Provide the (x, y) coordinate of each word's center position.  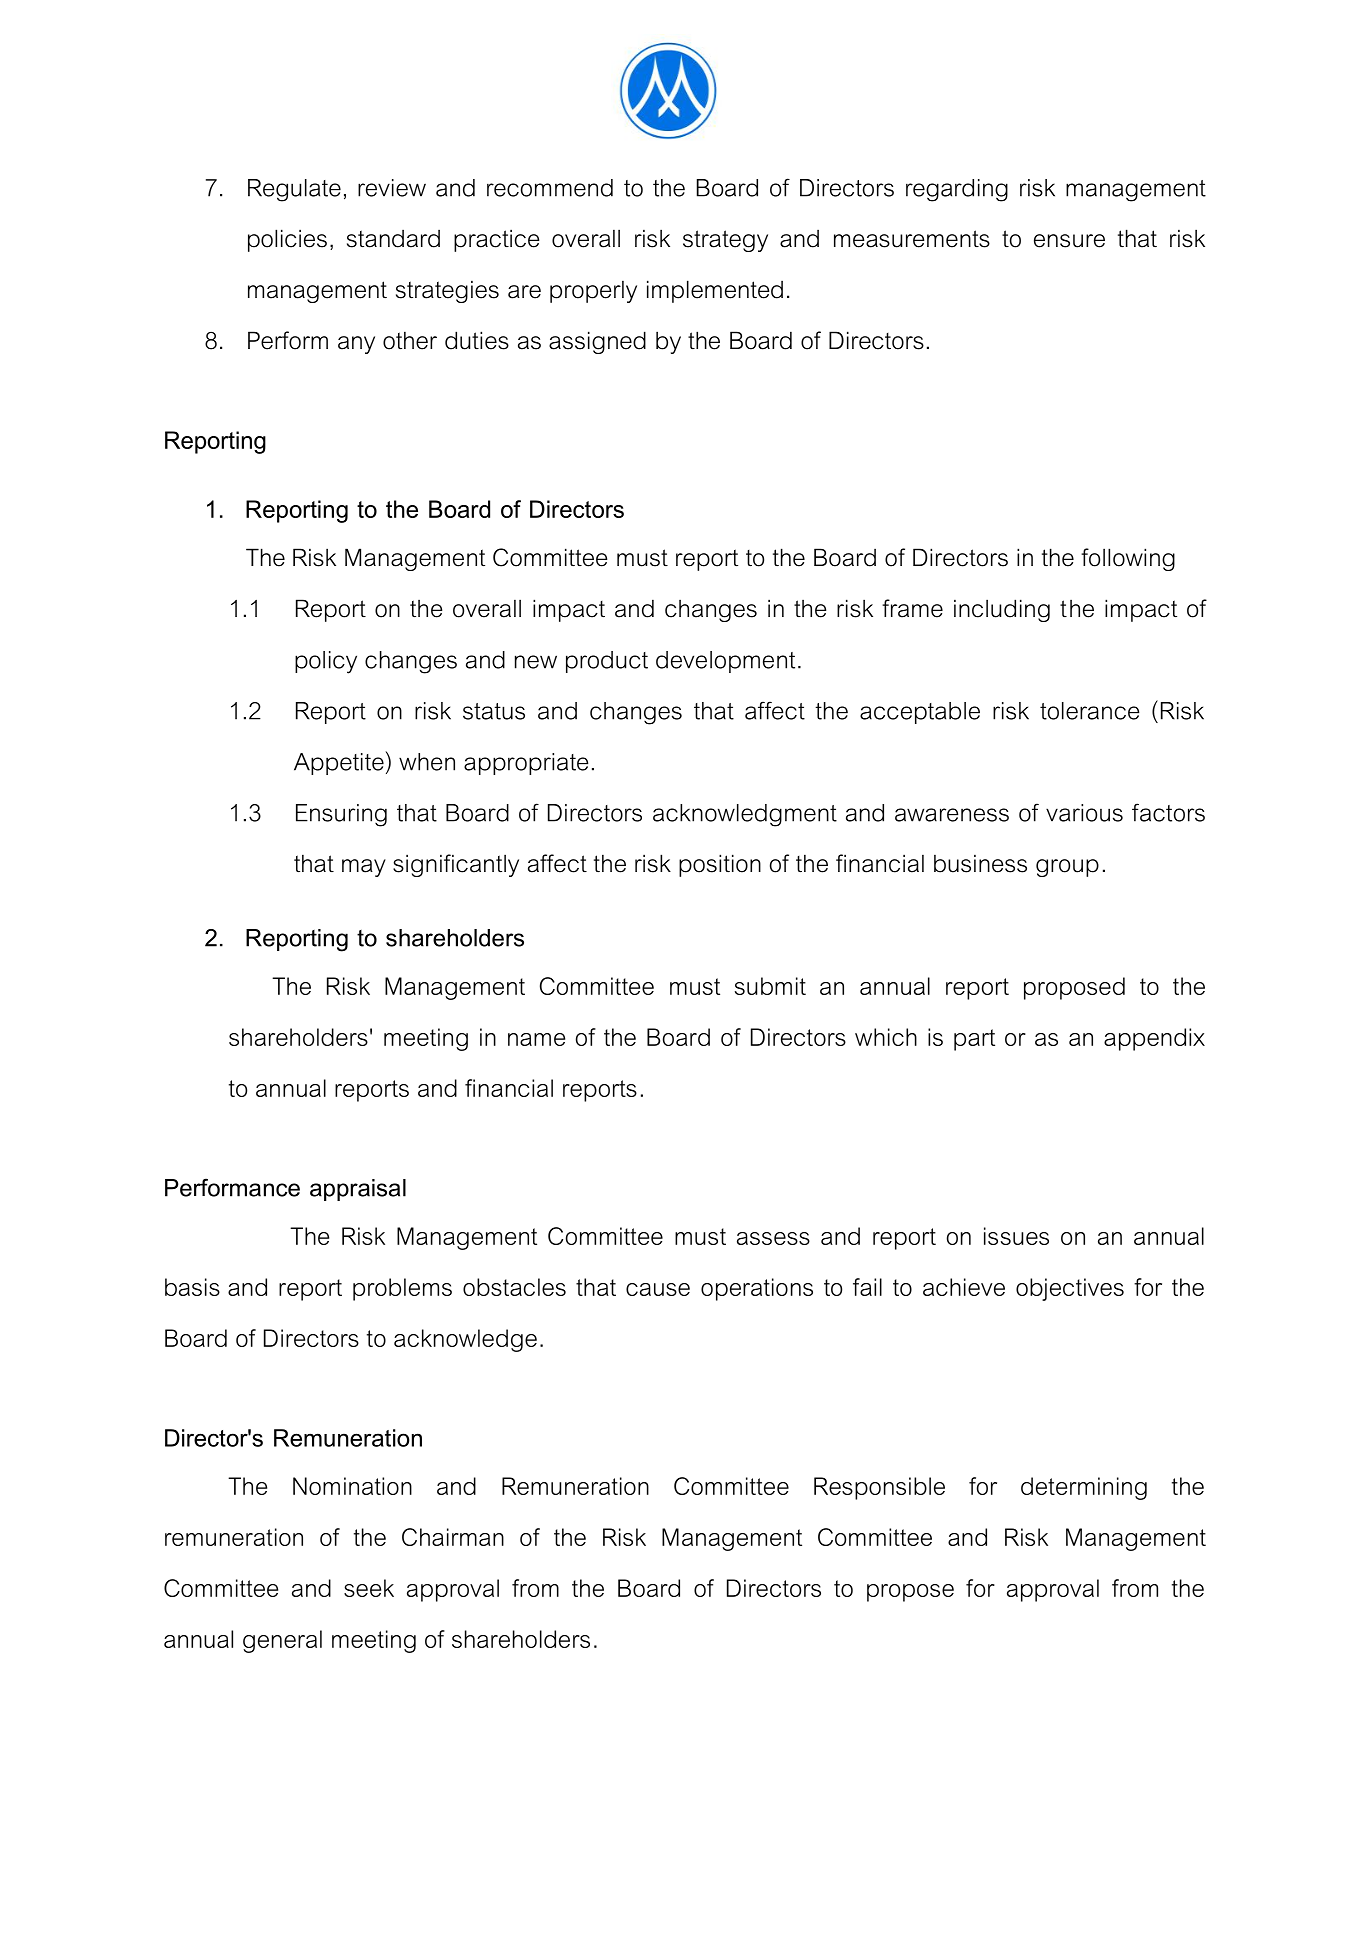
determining (1084, 1488)
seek (369, 1588)
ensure (1069, 241)
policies (287, 240)
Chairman (453, 1537)
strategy (725, 241)
